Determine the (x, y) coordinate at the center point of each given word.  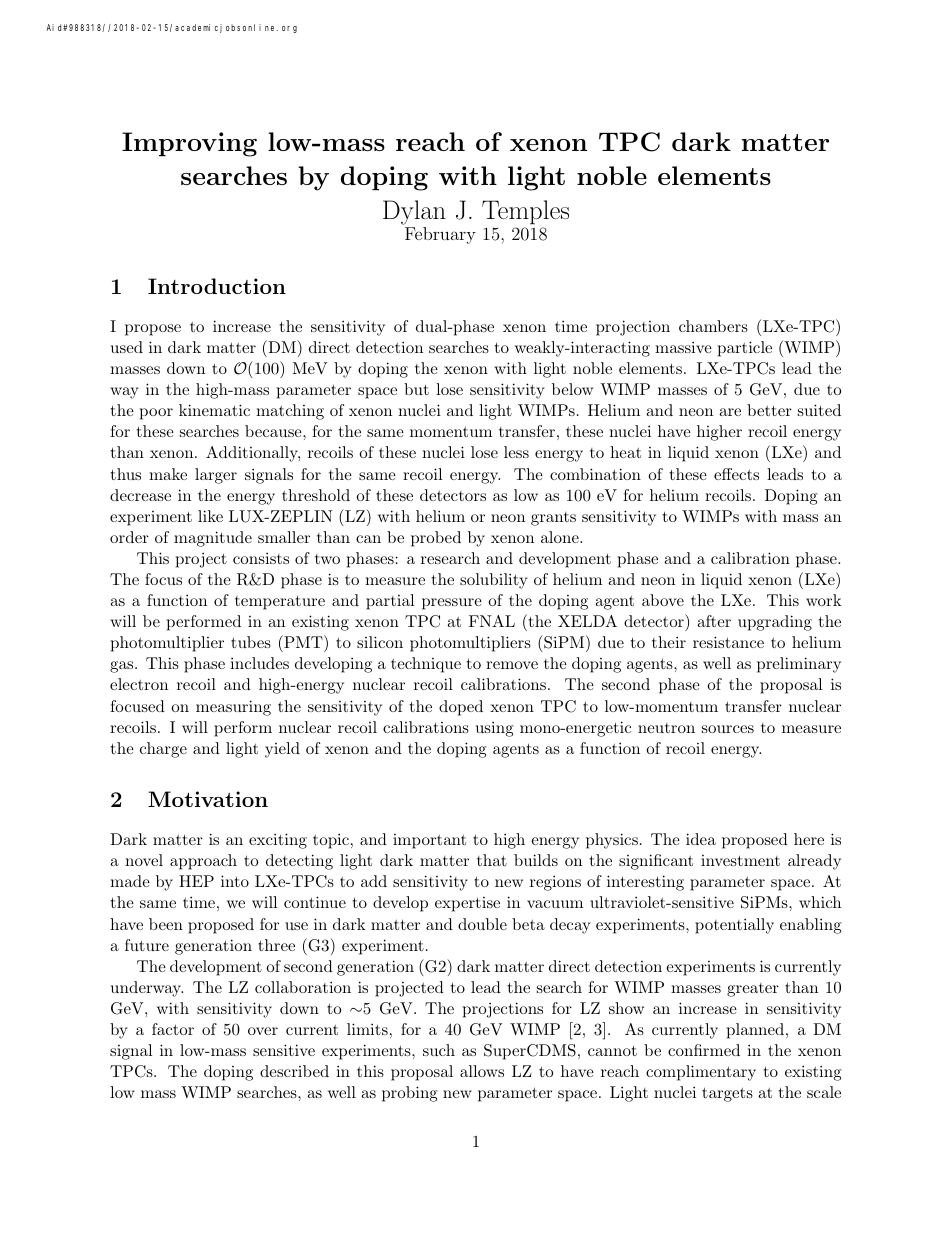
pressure (452, 604)
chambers (713, 326)
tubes (251, 642)
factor (173, 1029)
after (714, 621)
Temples (525, 212)
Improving (189, 144)
